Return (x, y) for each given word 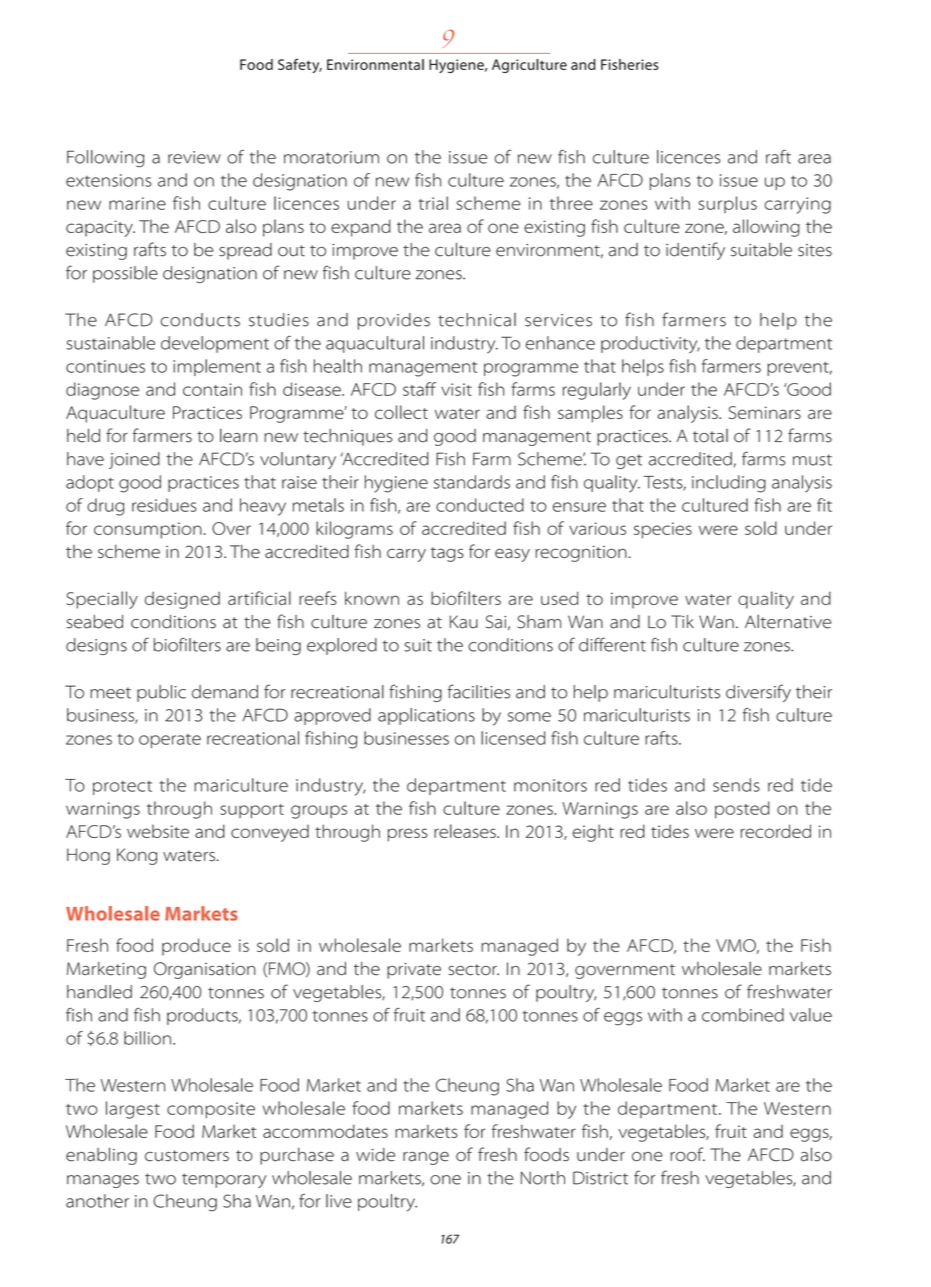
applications (426, 716)
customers (187, 1156)
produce (196, 947)
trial (433, 203)
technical (477, 320)
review (194, 157)
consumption (148, 530)
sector (473, 970)
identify (695, 251)
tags (447, 554)
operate (170, 741)
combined (743, 1015)
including (729, 484)
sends (736, 785)
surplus (728, 204)
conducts (200, 320)
